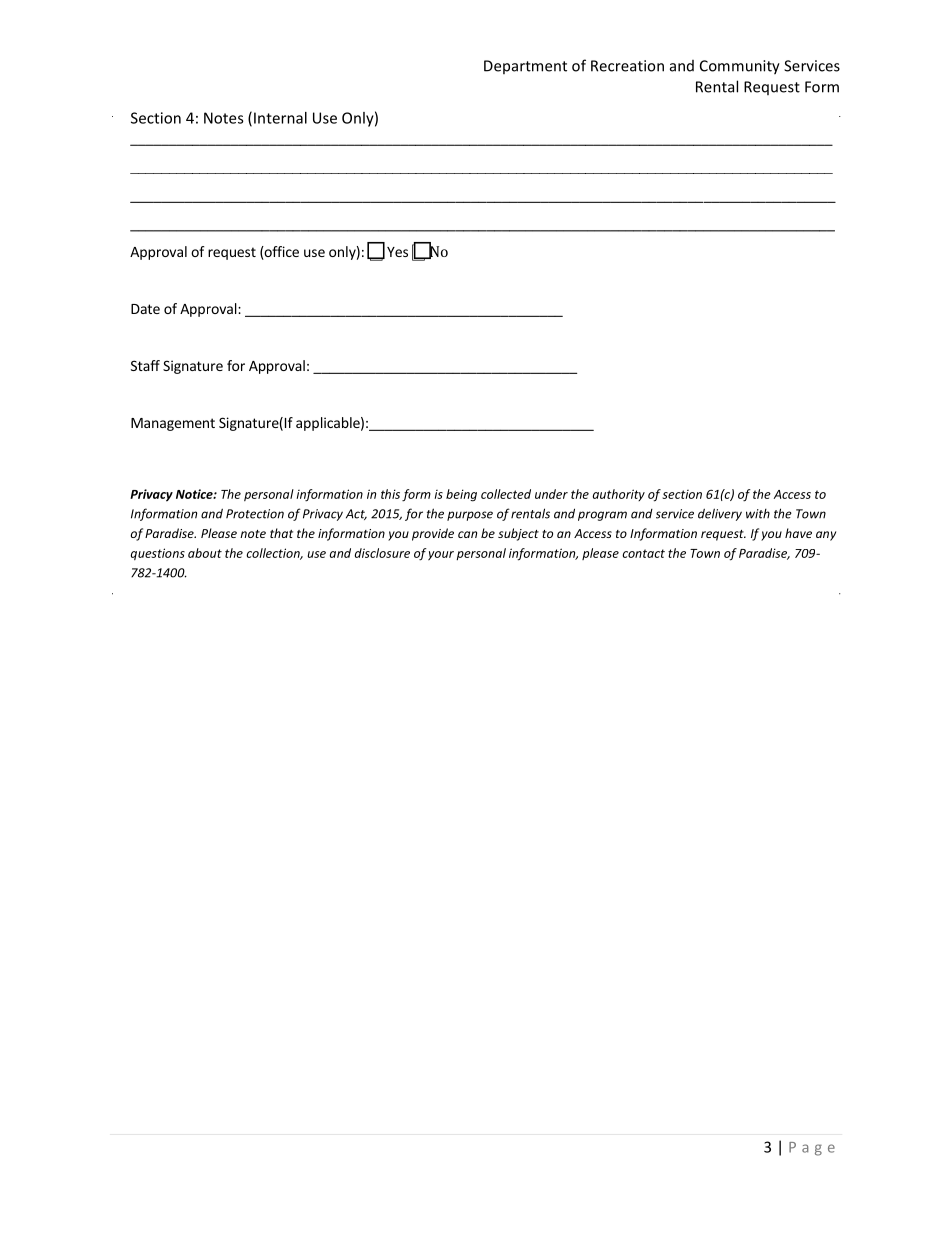  What do you see at coordinates (280, 118) in the page?
I see `Internal` at bounding box center [280, 118].
